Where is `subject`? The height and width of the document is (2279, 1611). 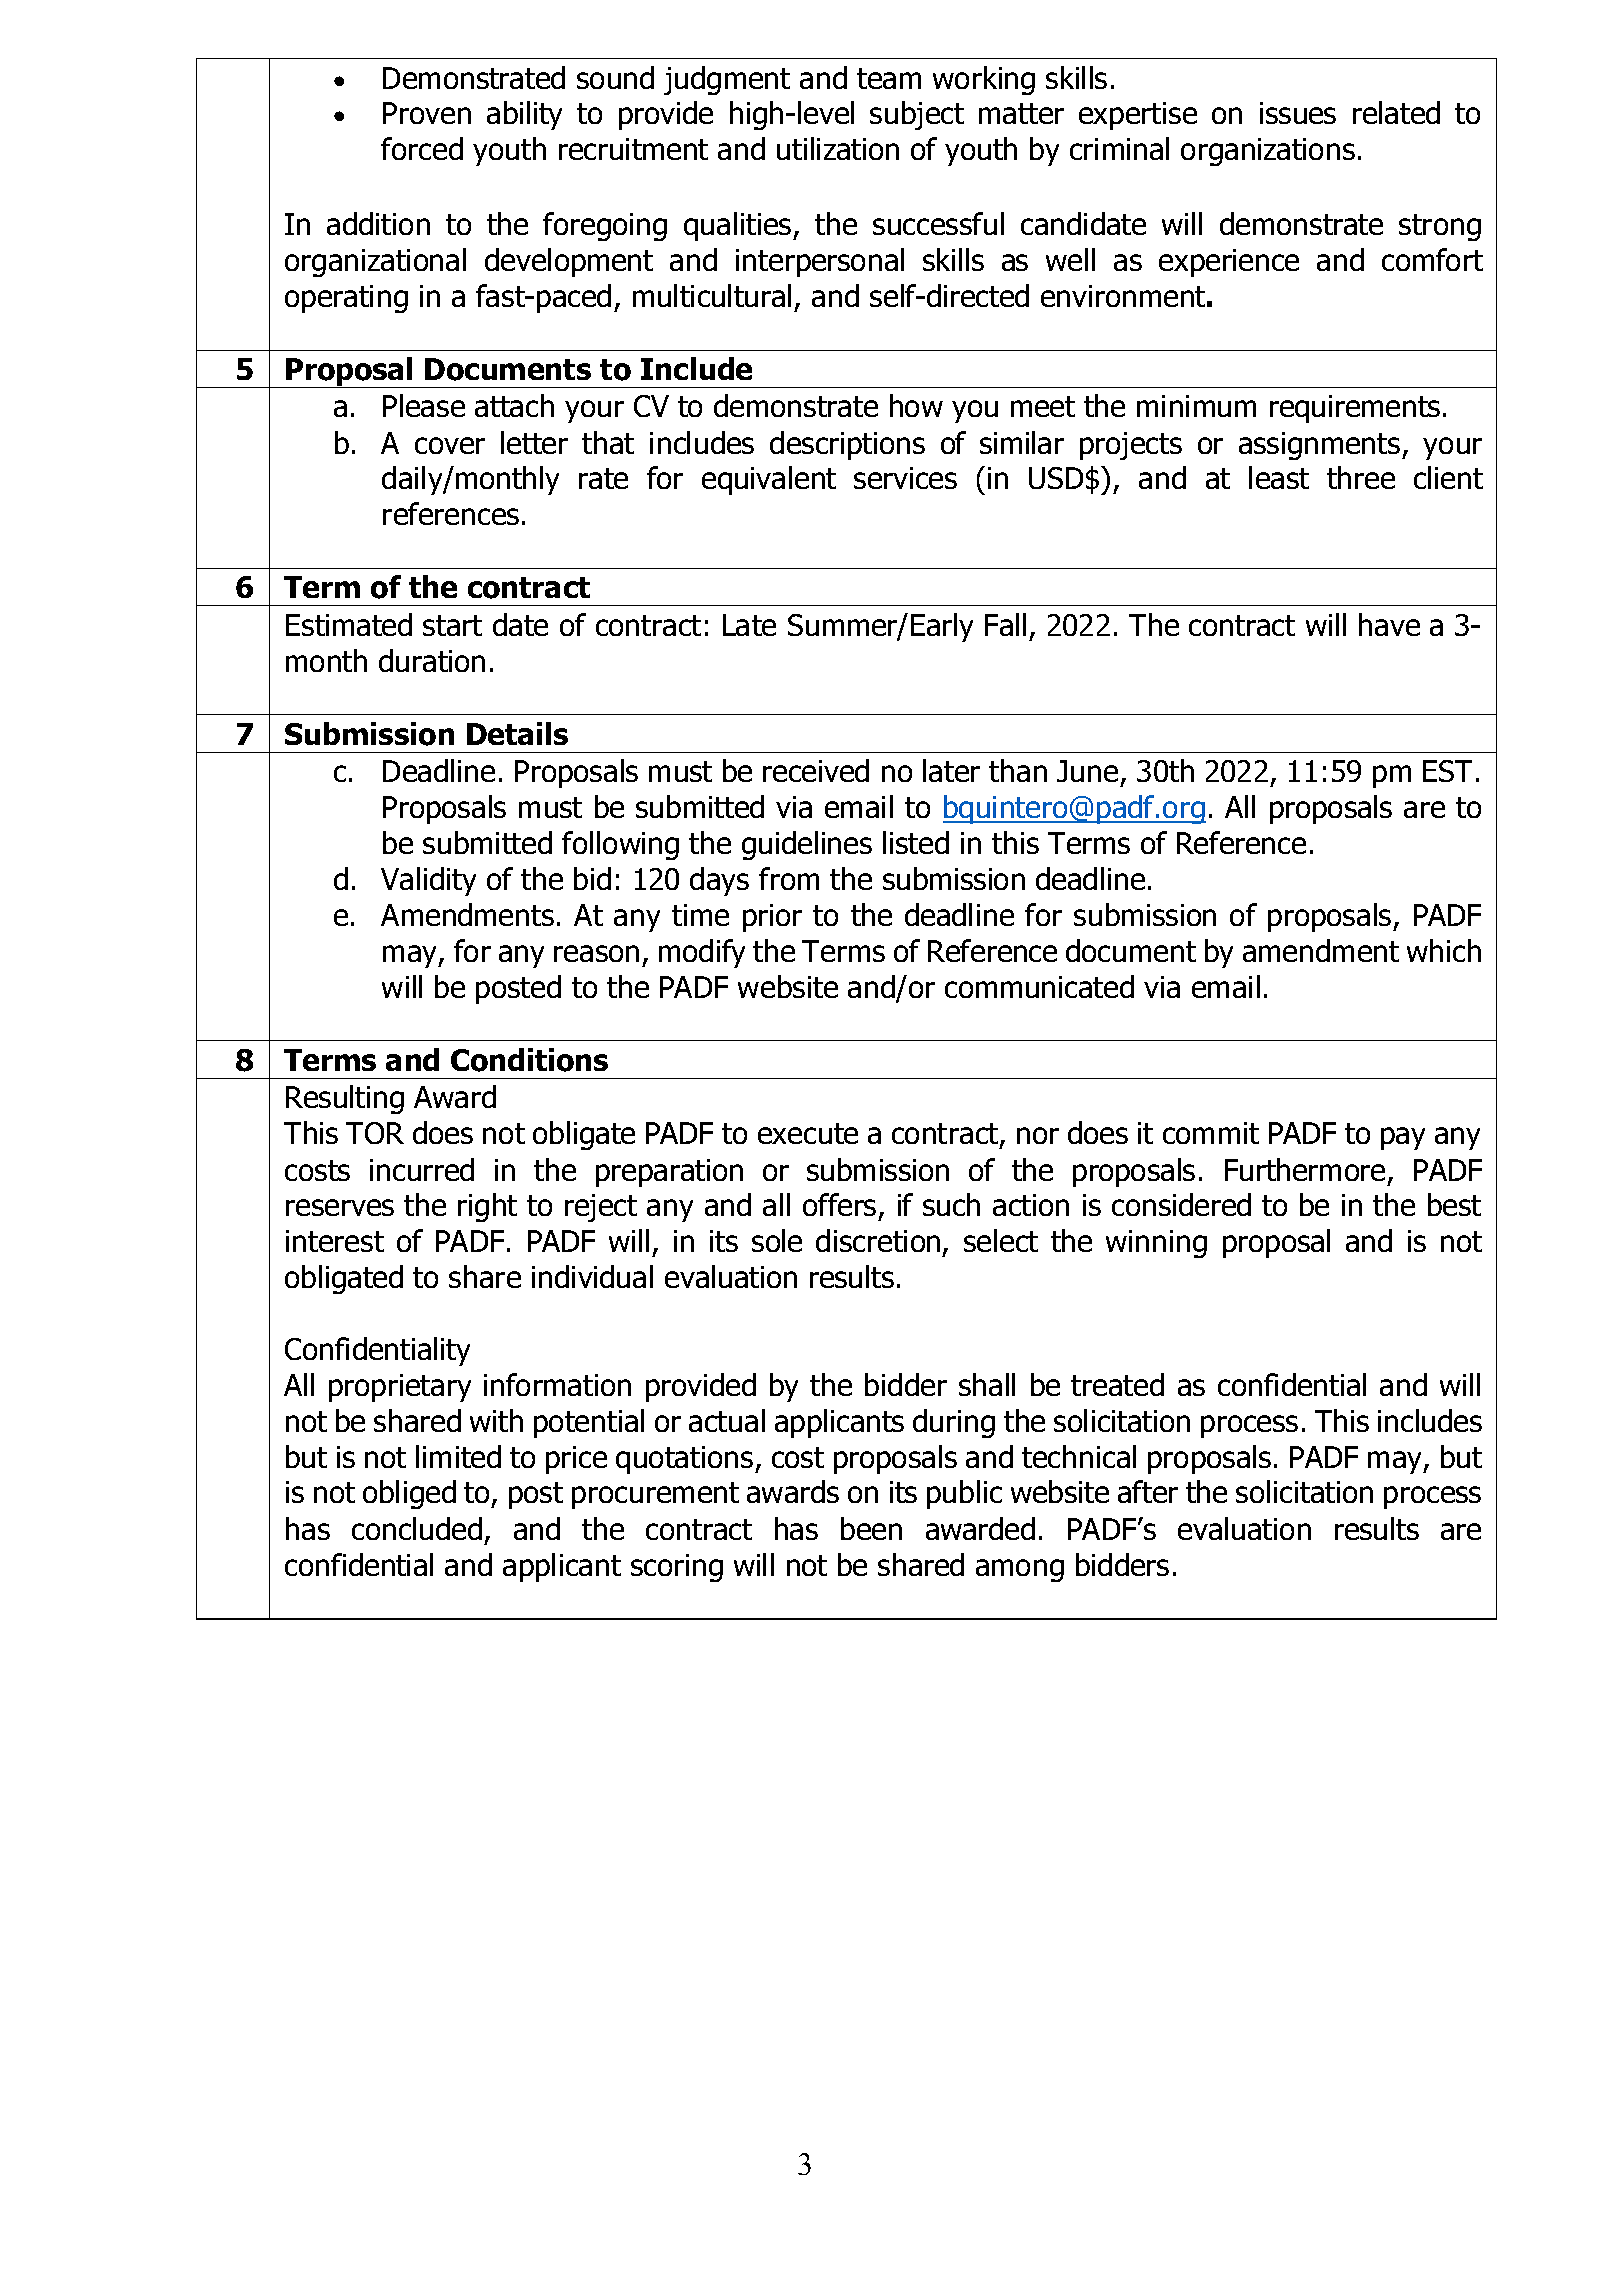 subject is located at coordinates (917, 115).
